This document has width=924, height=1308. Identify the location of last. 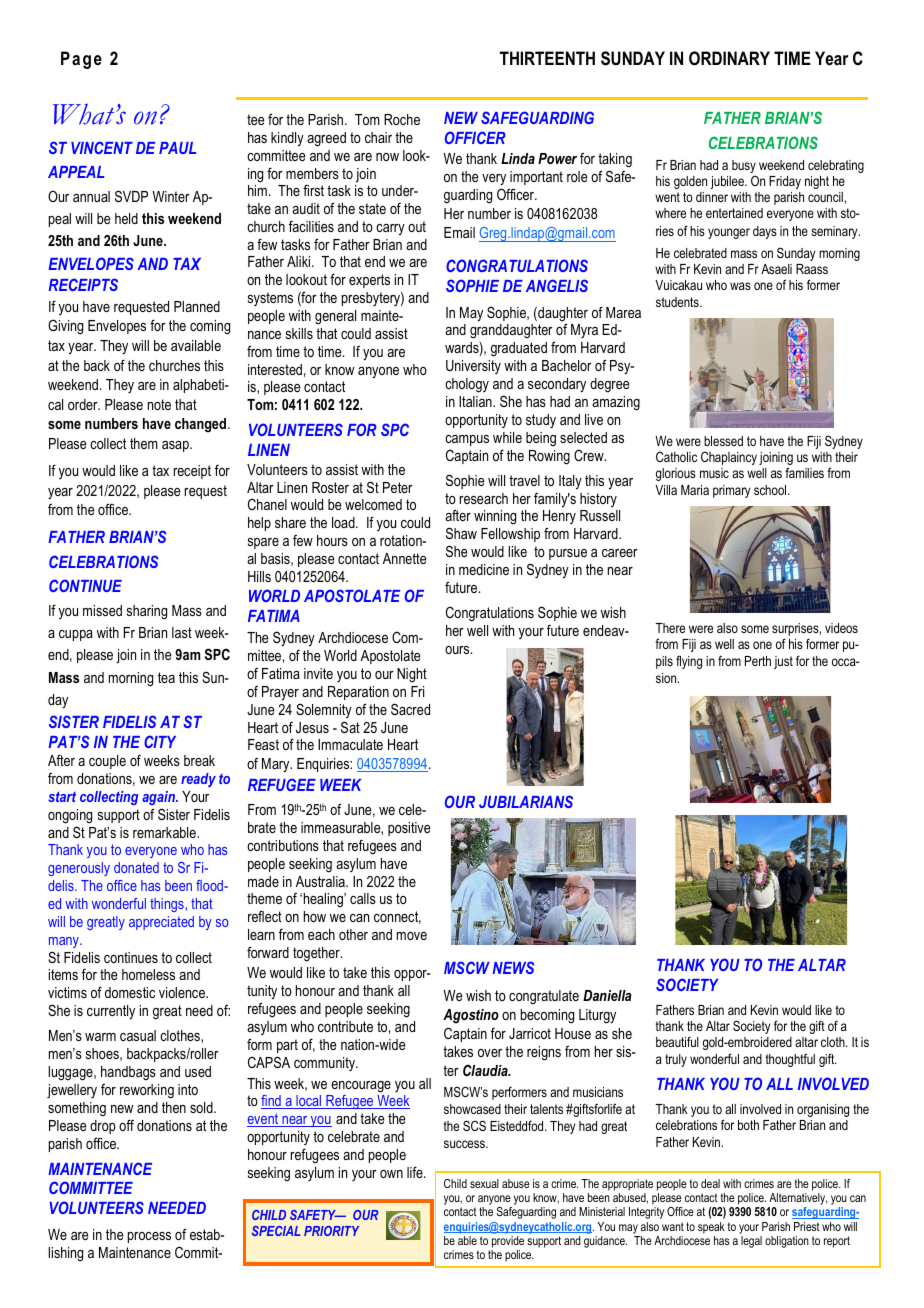
(182, 632).
